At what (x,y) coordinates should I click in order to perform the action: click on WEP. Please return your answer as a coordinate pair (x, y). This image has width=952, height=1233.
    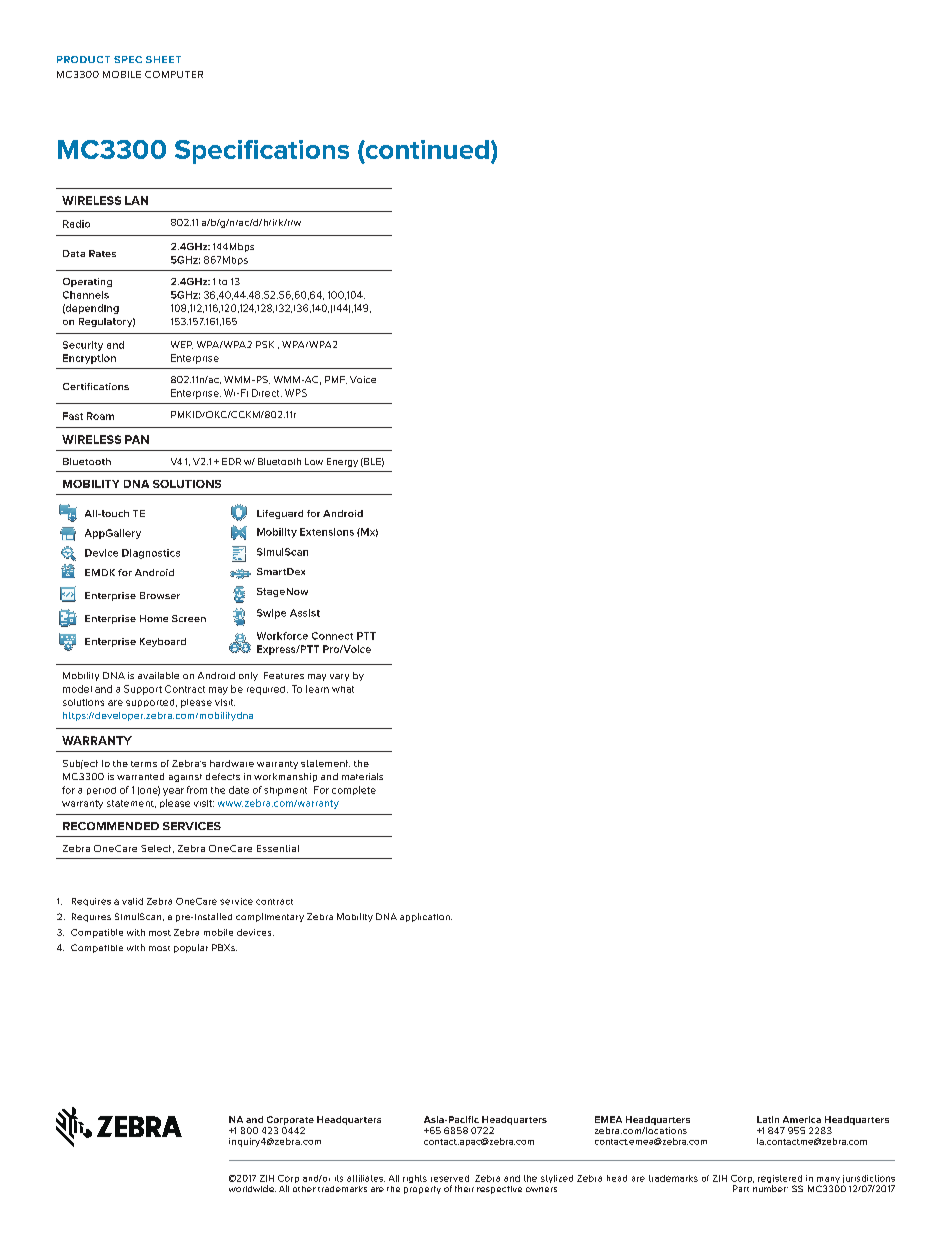
    Looking at the image, I should click on (182, 345).
